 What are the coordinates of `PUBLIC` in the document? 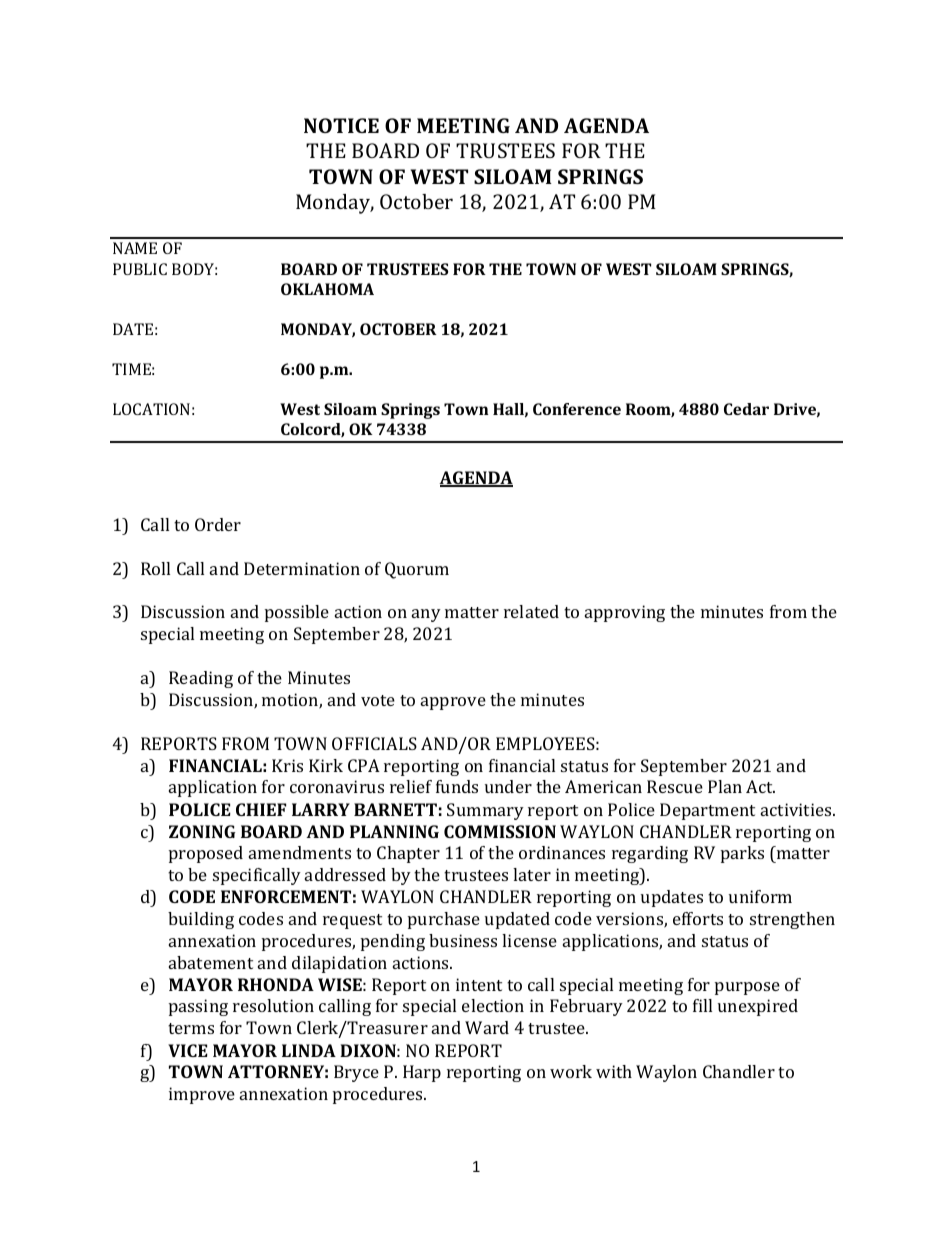 It's located at (140, 269).
